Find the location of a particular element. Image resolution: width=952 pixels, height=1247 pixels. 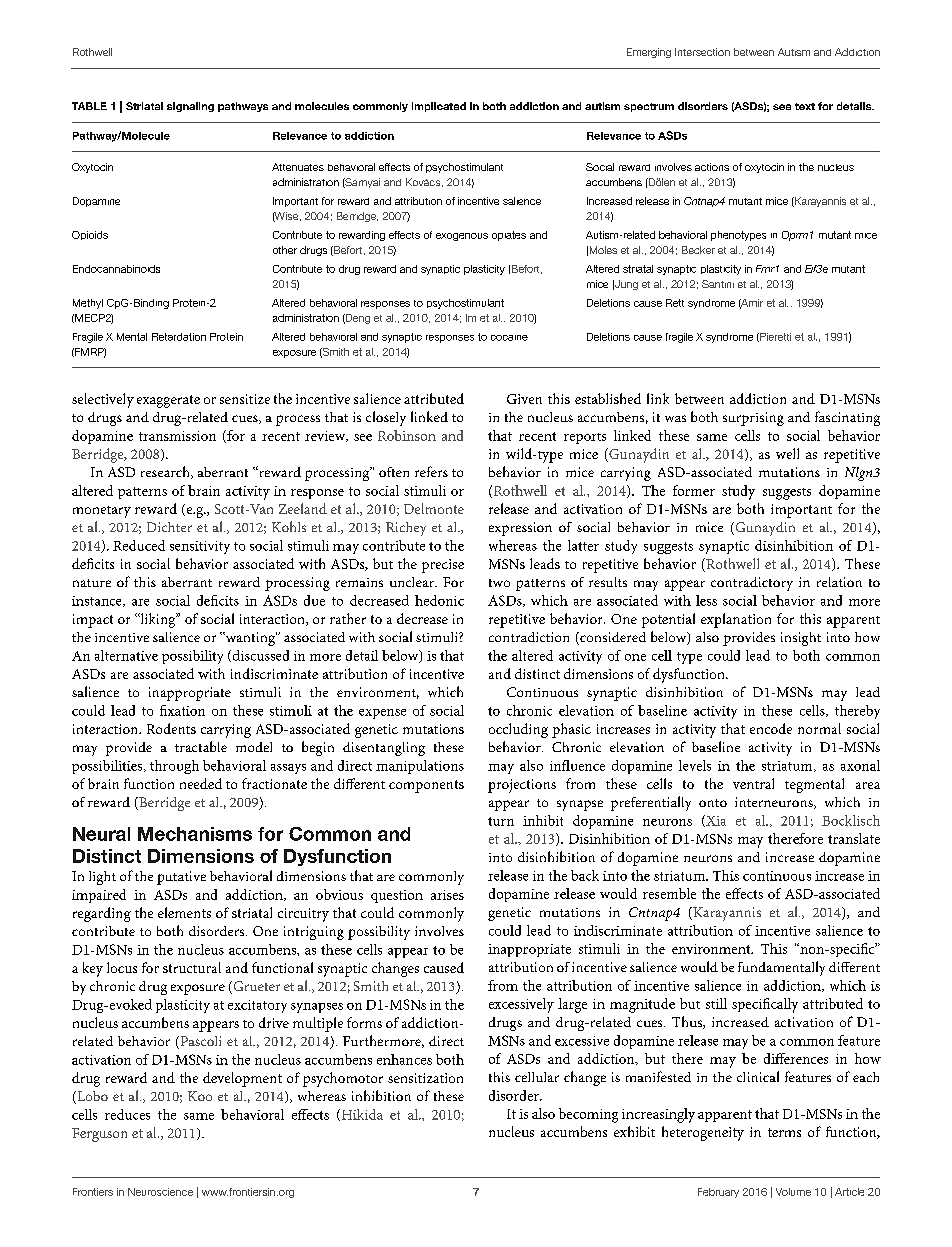

arises is located at coordinates (447, 895).
